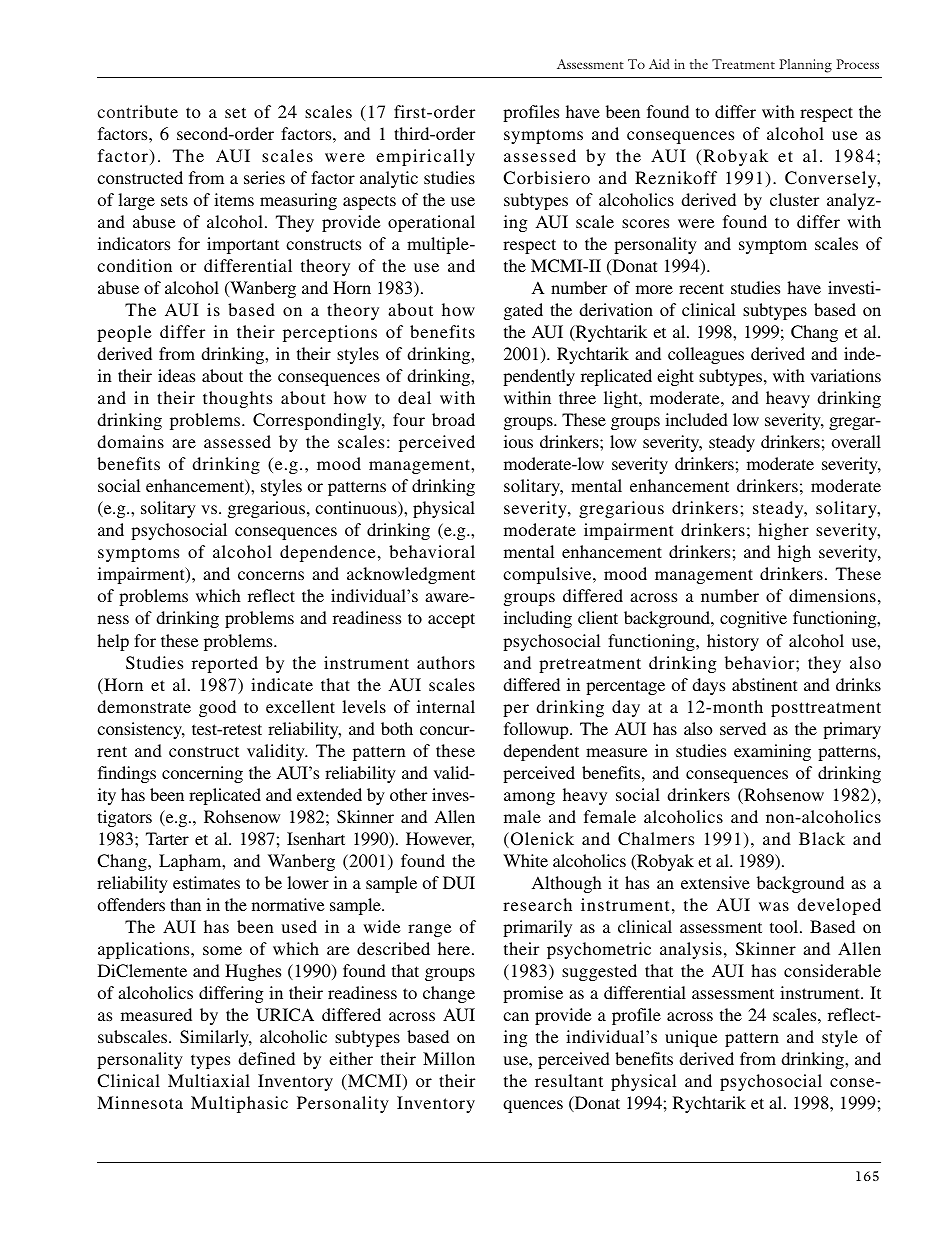 Image resolution: width=952 pixels, height=1233 pixels. What do you see at coordinates (271, 575) in the screenshot?
I see `concerns` at bounding box center [271, 575].
